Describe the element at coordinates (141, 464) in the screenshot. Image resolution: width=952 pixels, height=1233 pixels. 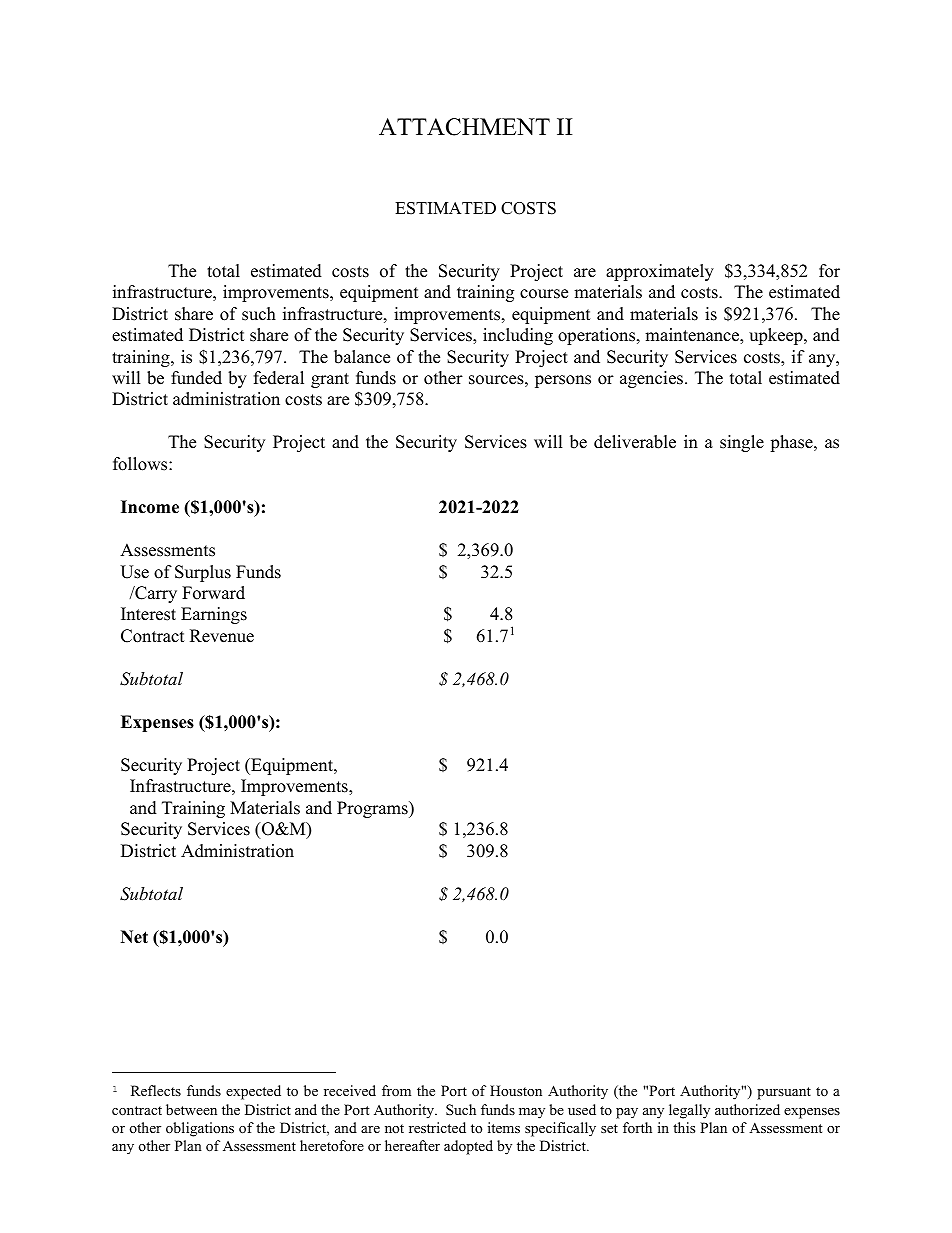
I see `follows` at that location.
